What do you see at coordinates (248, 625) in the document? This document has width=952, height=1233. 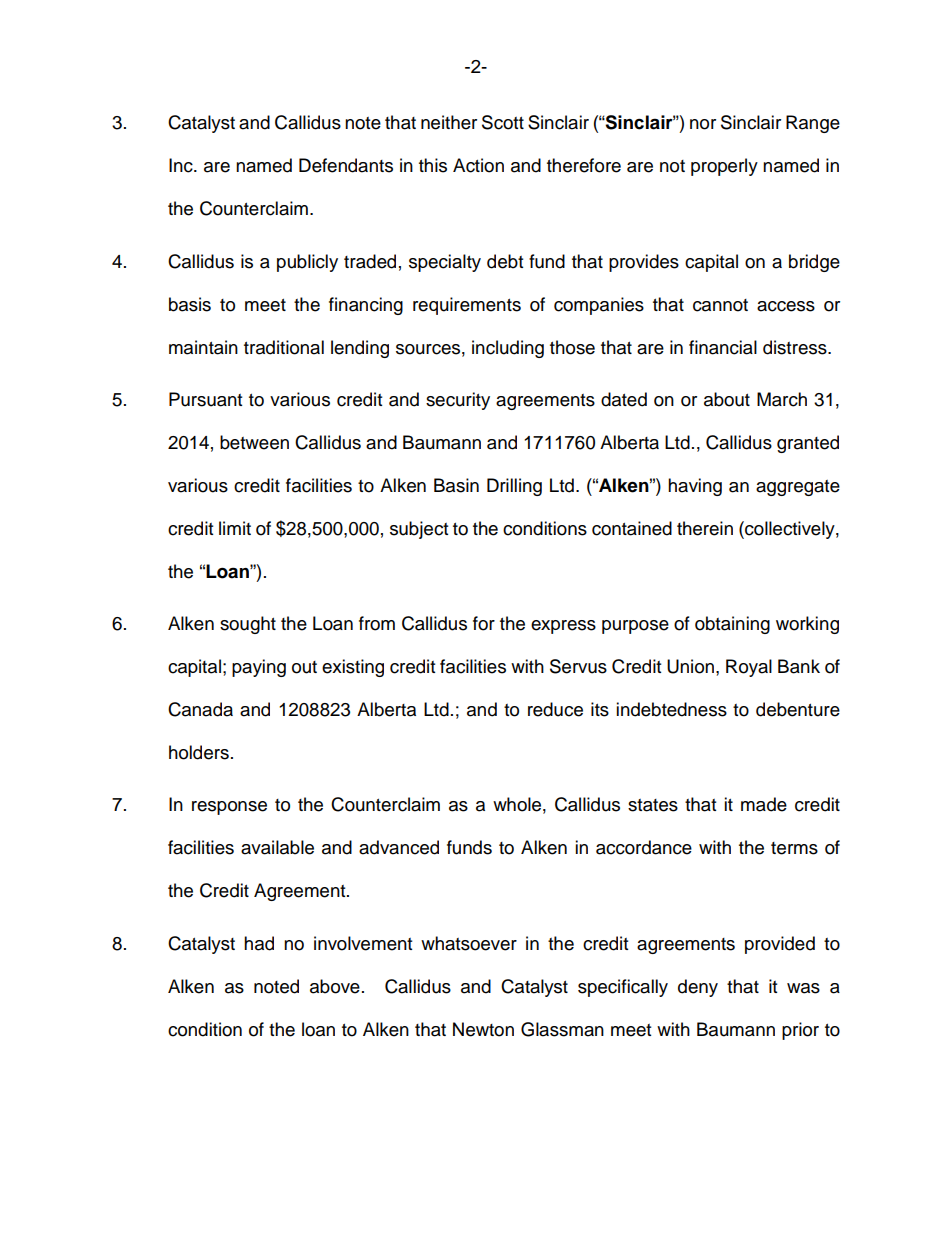 I see `sought` at bounding box center [248, 625].
